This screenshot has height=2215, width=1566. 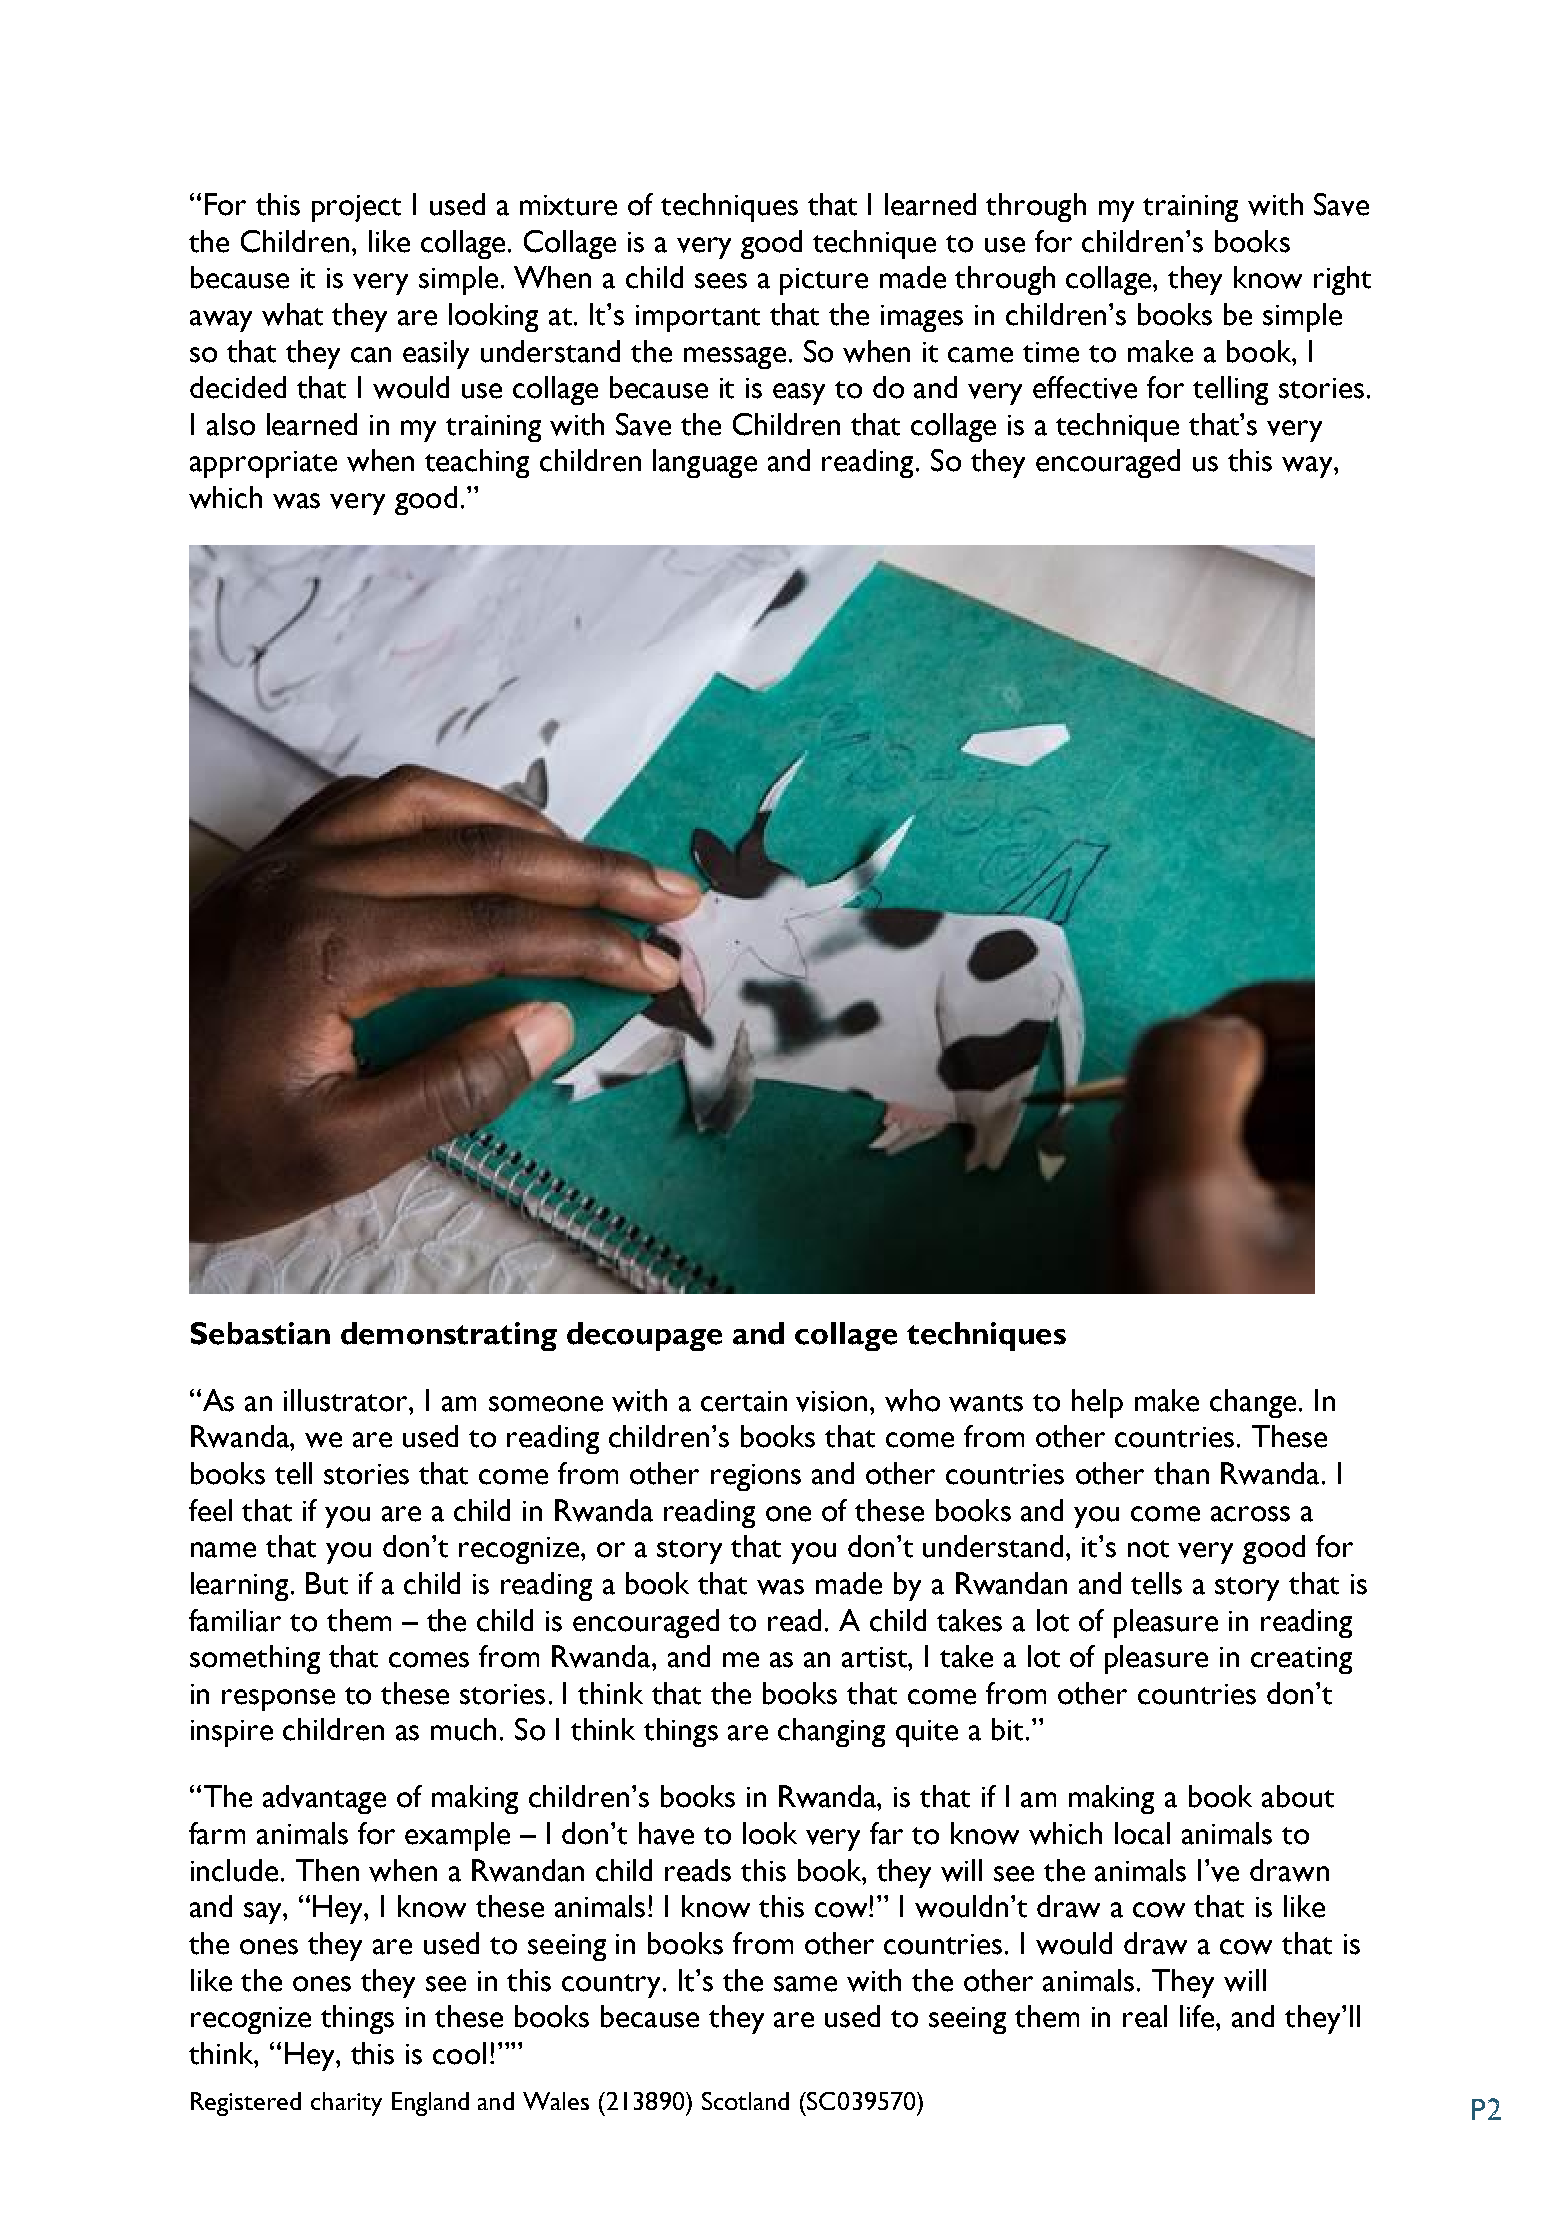 I want to click on appropriate, so click(x=263, y=464).
